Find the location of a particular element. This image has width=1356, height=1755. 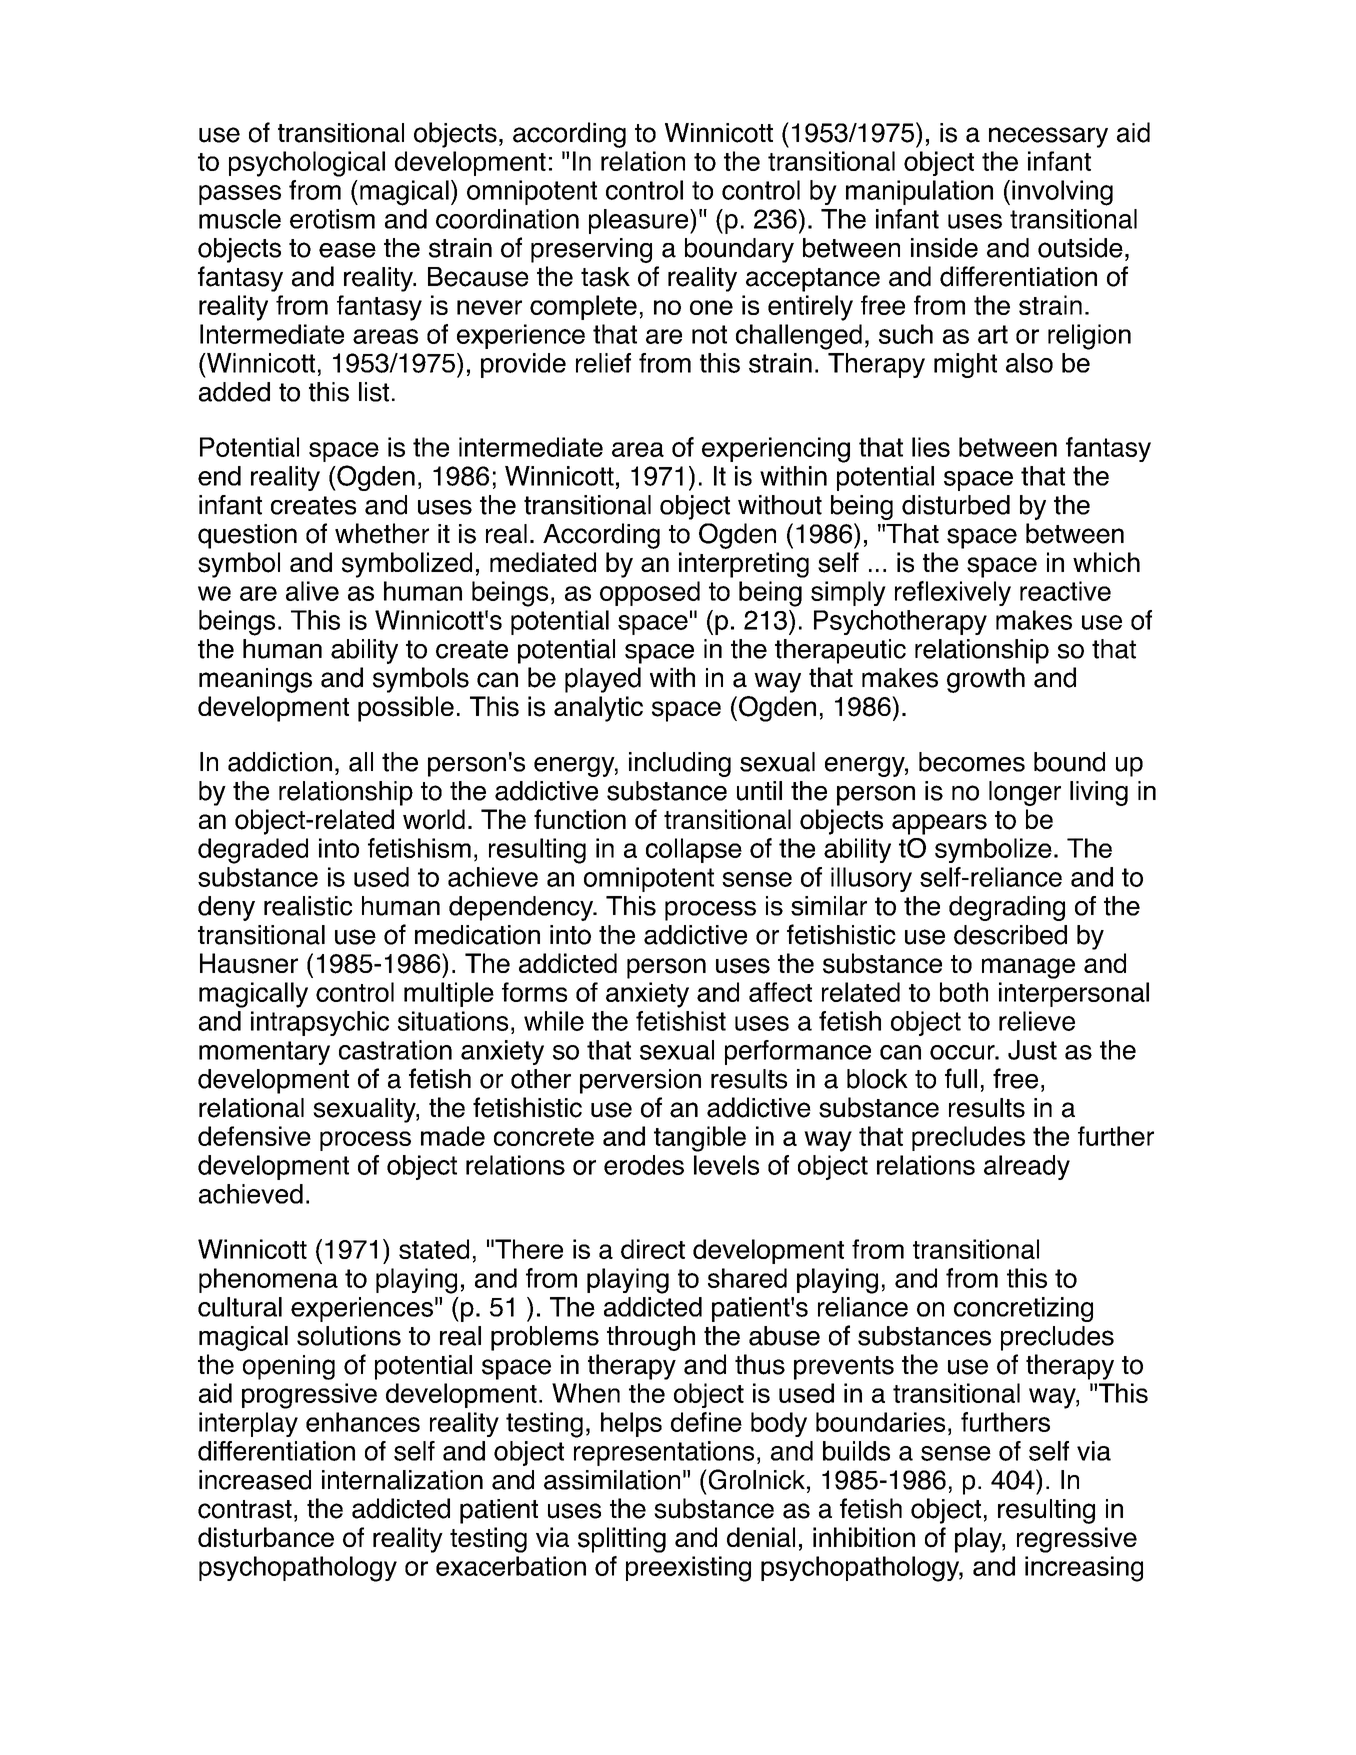

disturbed is located at coordinates (956, 505).
